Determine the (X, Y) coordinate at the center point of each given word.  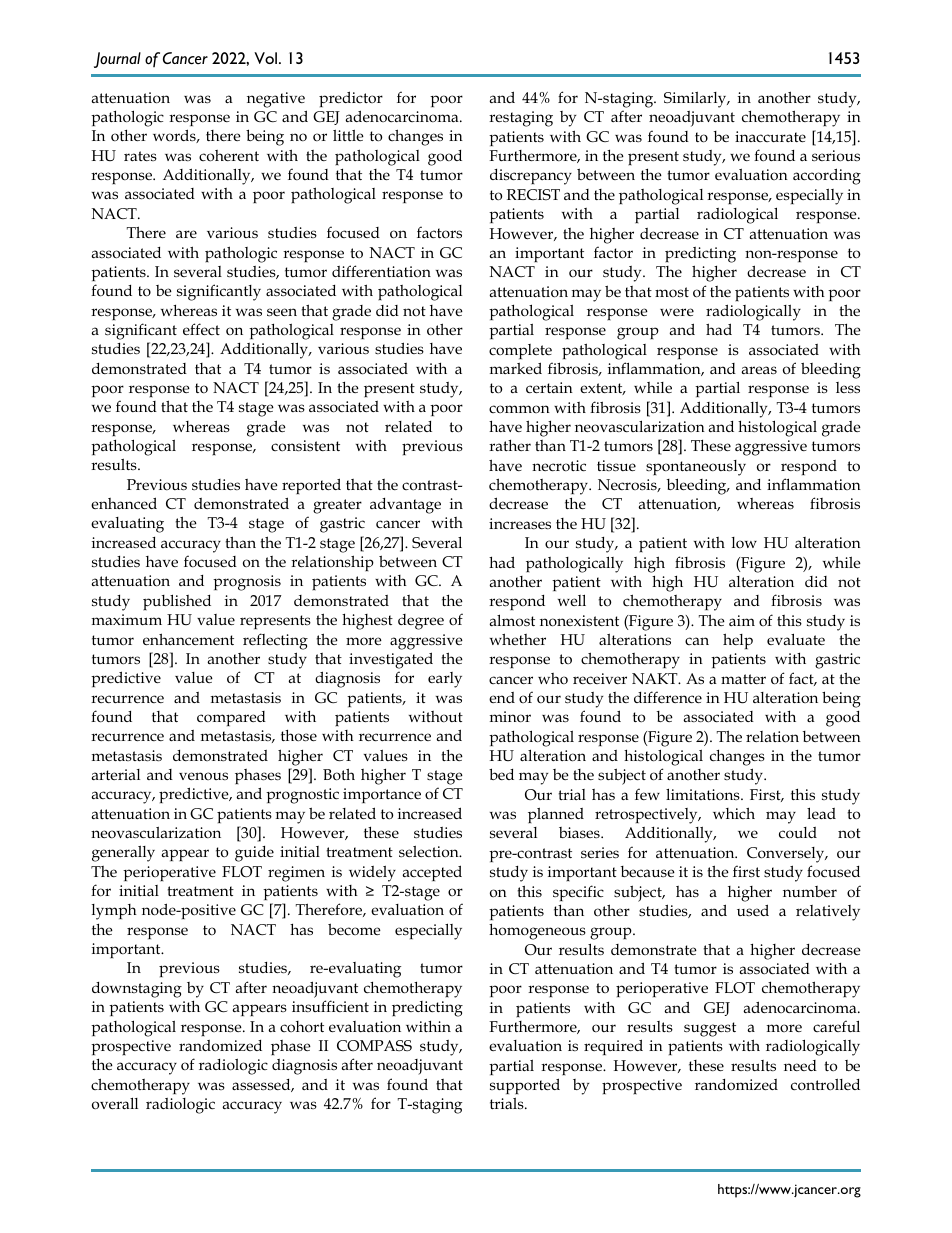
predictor (351, 99)
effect (201, 329)
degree (421, 622)
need (800, 1065)
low (744, 543)
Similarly (696, 100)
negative (276, 100)
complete (520, 351)
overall (115, 1103)
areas (759, 370)
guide (254, 854)
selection (430, 852)
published (177, 602)
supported (525, 1086)
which (734, 813)
